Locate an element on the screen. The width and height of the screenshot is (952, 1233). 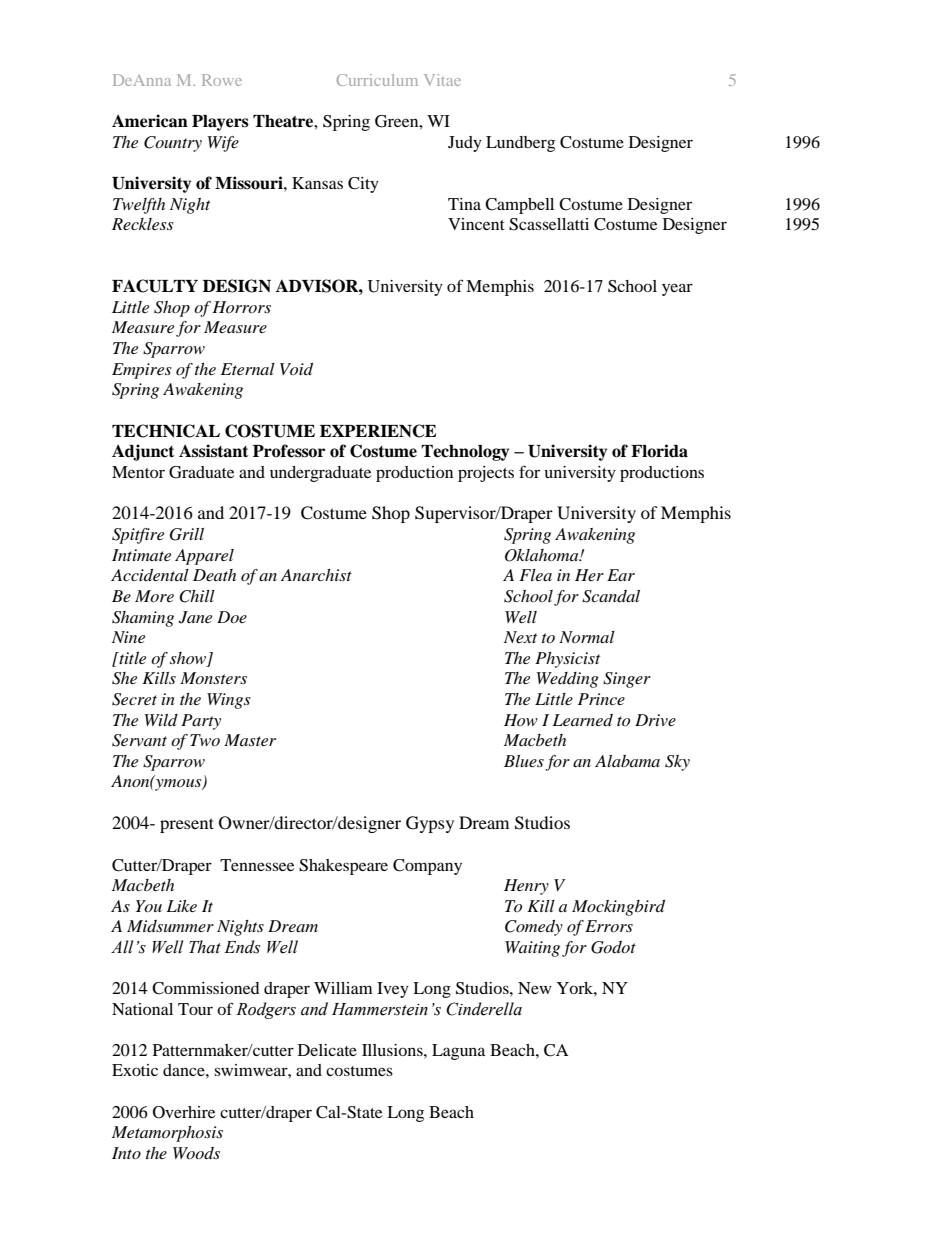
Lundberg is located at coordinates (520, 144).
